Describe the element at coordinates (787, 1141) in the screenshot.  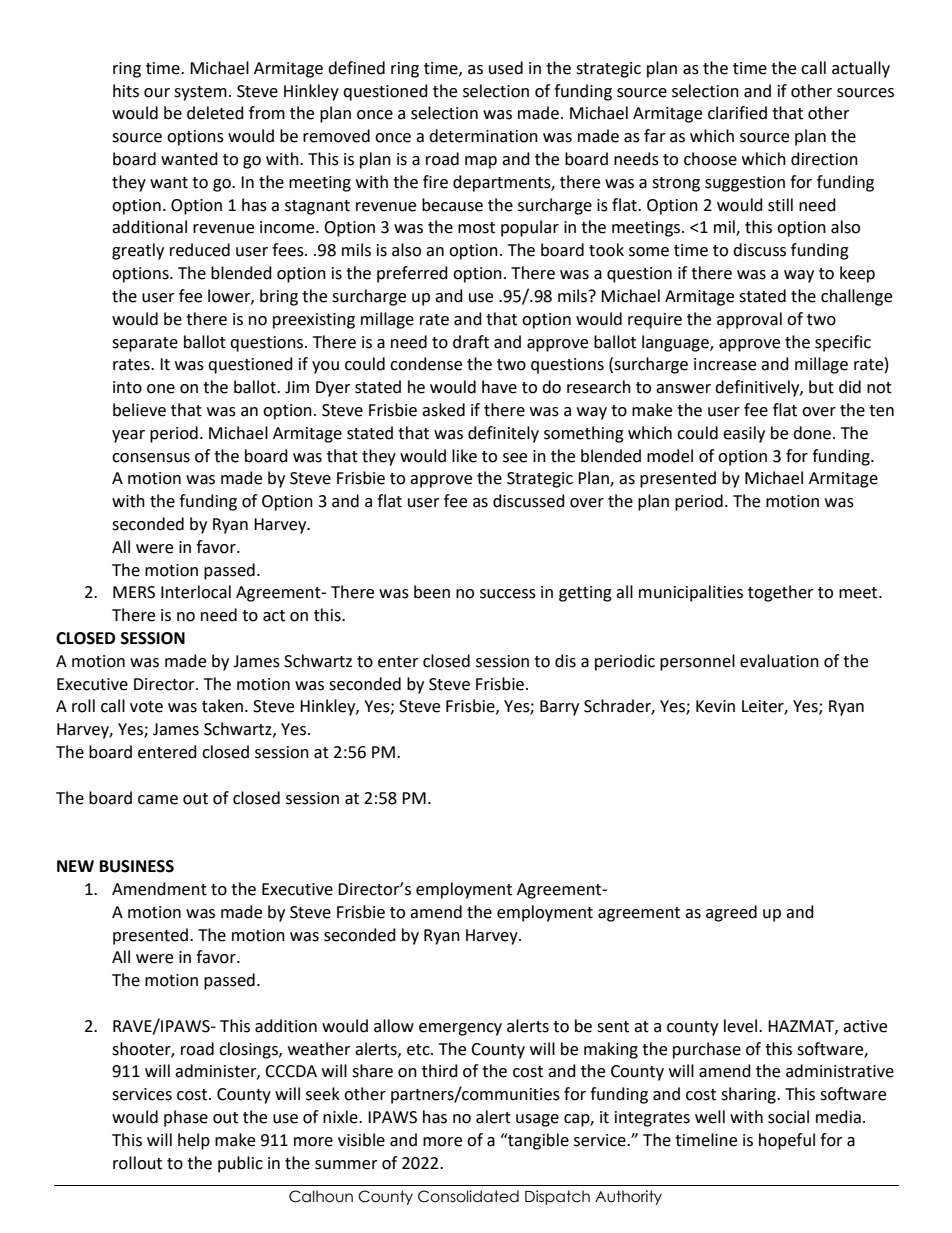
I see `hopeful` at that location.
